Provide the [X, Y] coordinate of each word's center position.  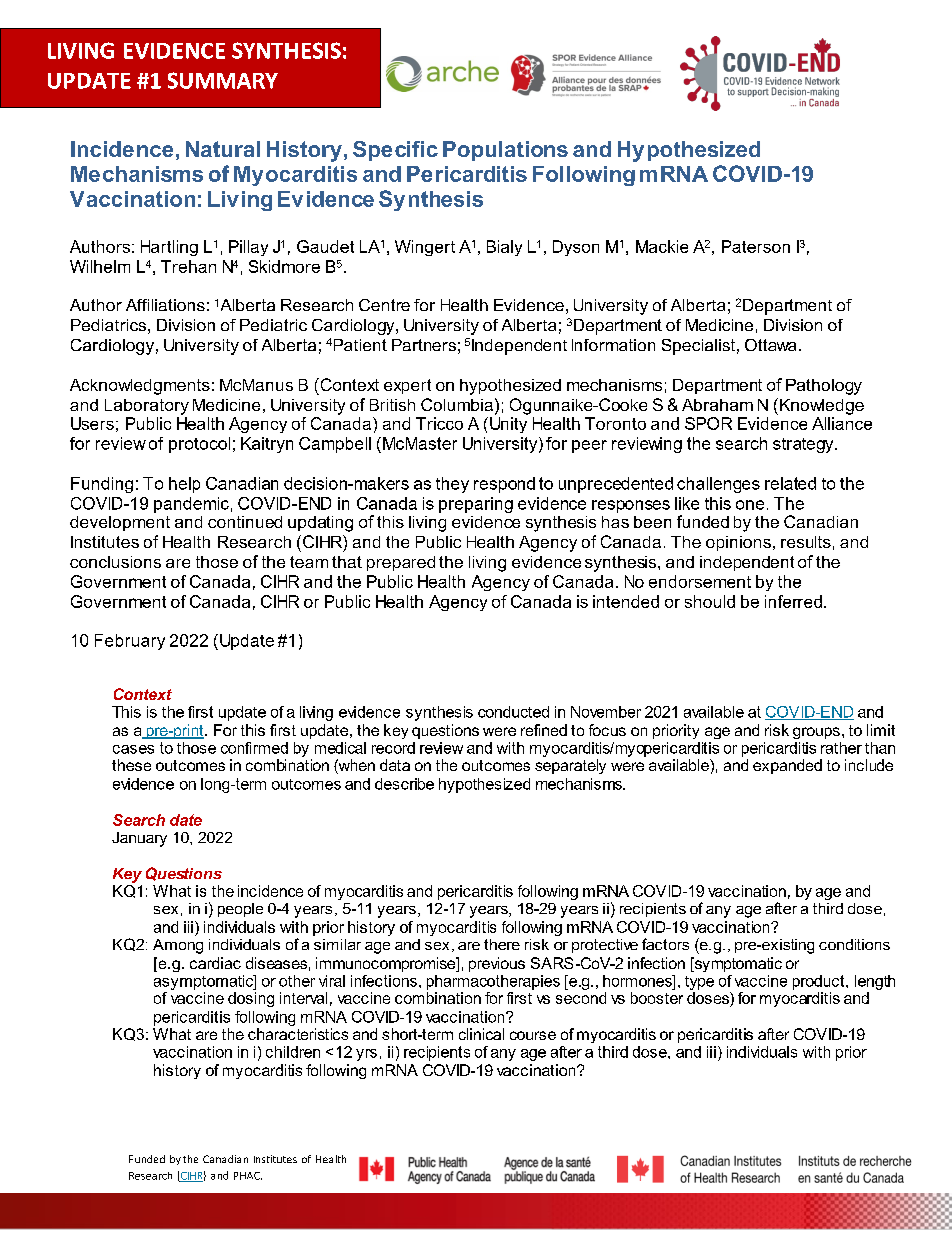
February [130, 642]
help [184, 485]
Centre [384, 305]
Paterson [756, 246]
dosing [251, 999]
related [790, 483]
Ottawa [770, 345]
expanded [787, 766]
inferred [793, 601]
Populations [505, 151]
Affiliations [165, 305]
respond [504, 485]
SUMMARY [223, 80]
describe [404, 784]
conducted [513, 712]
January [139, 839]
